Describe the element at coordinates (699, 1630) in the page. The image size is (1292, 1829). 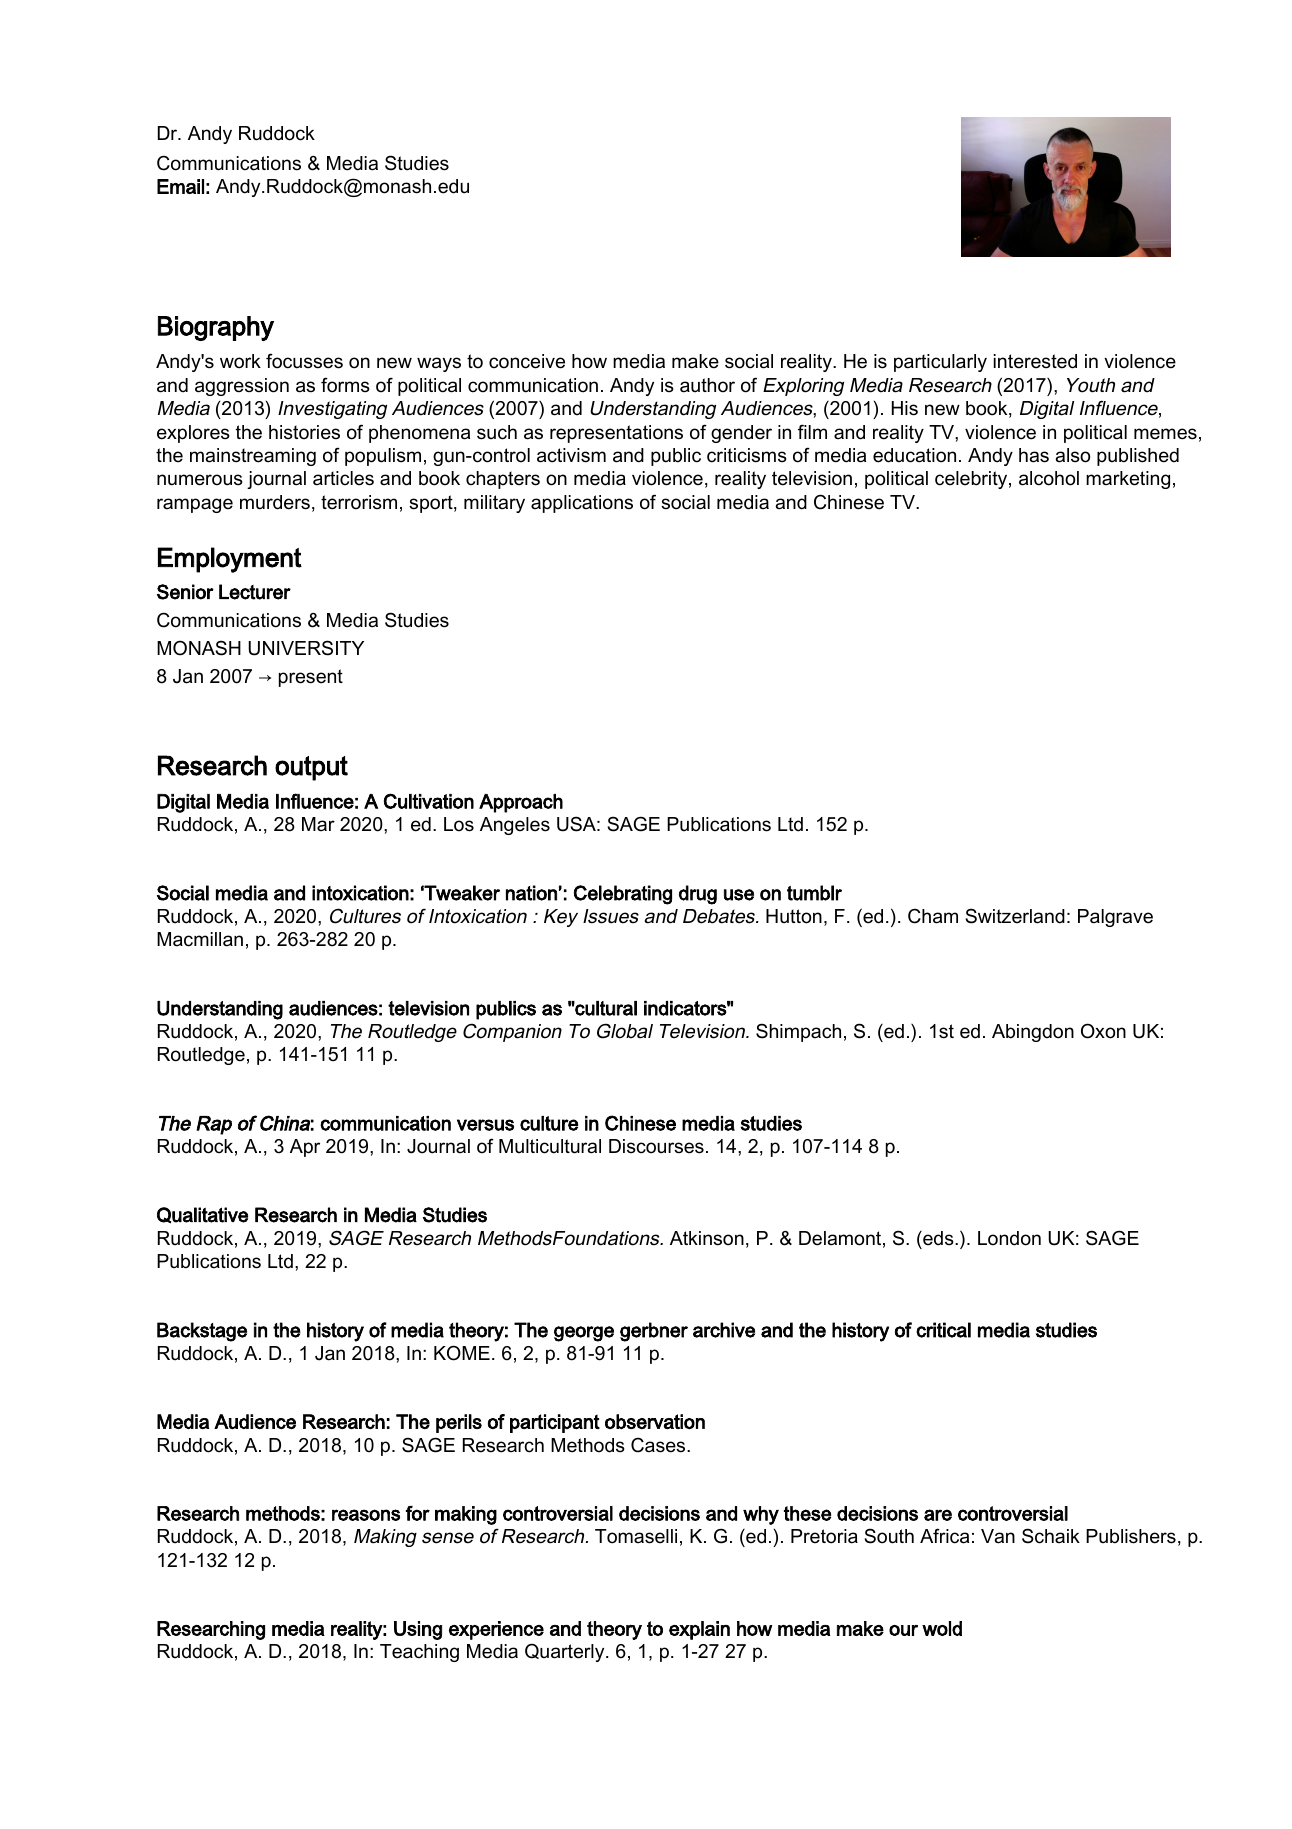
I see `explain` at that location.
